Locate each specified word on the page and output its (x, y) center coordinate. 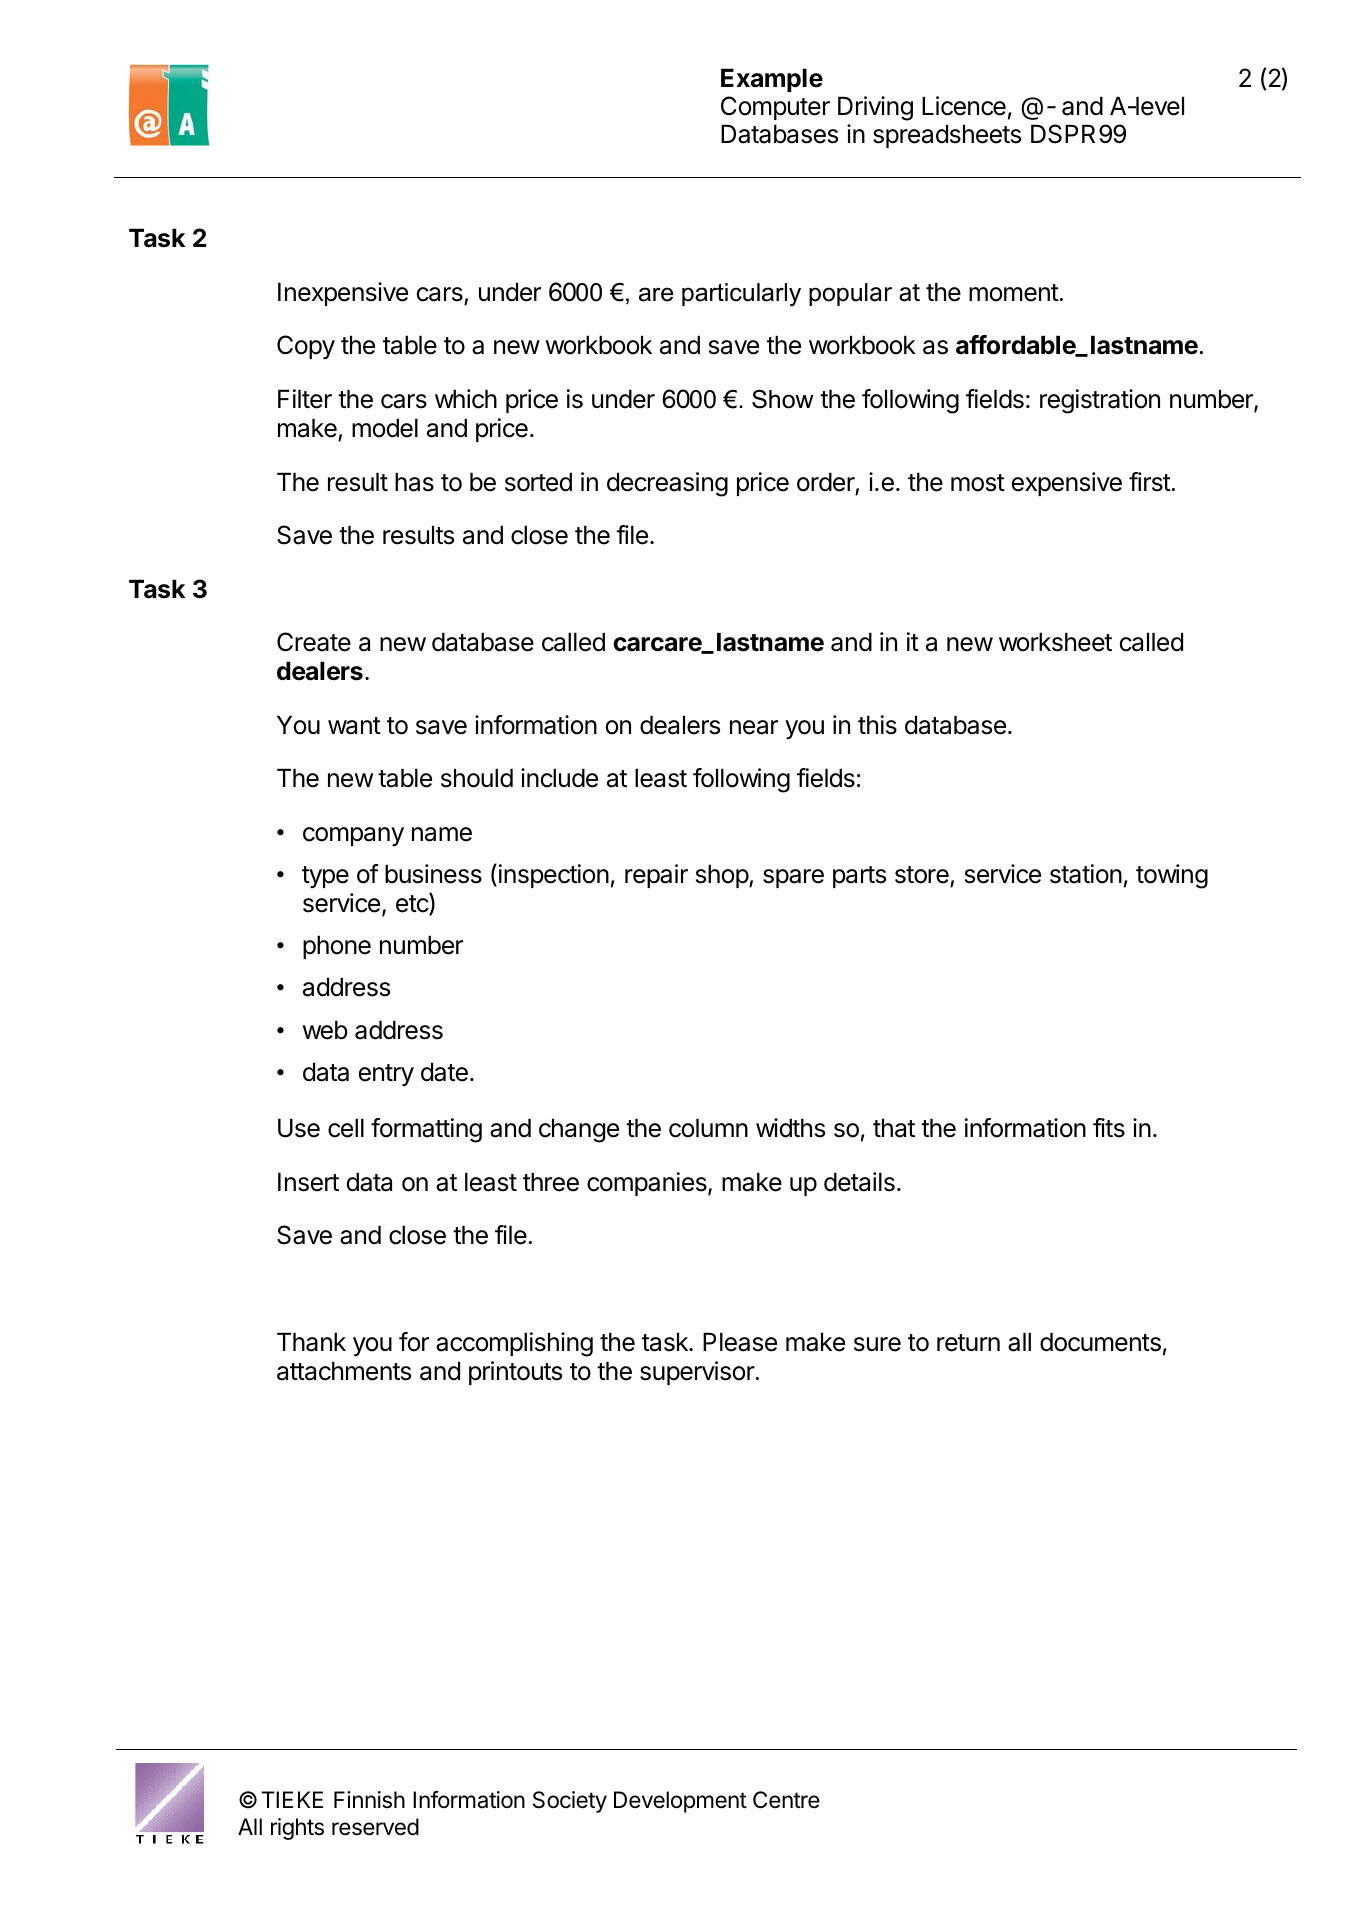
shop (723, 876)
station (1086, 874)
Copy (306, 347)
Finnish (369, 1800)
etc (413, 904)
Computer (775, 108)
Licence (964, 106)
